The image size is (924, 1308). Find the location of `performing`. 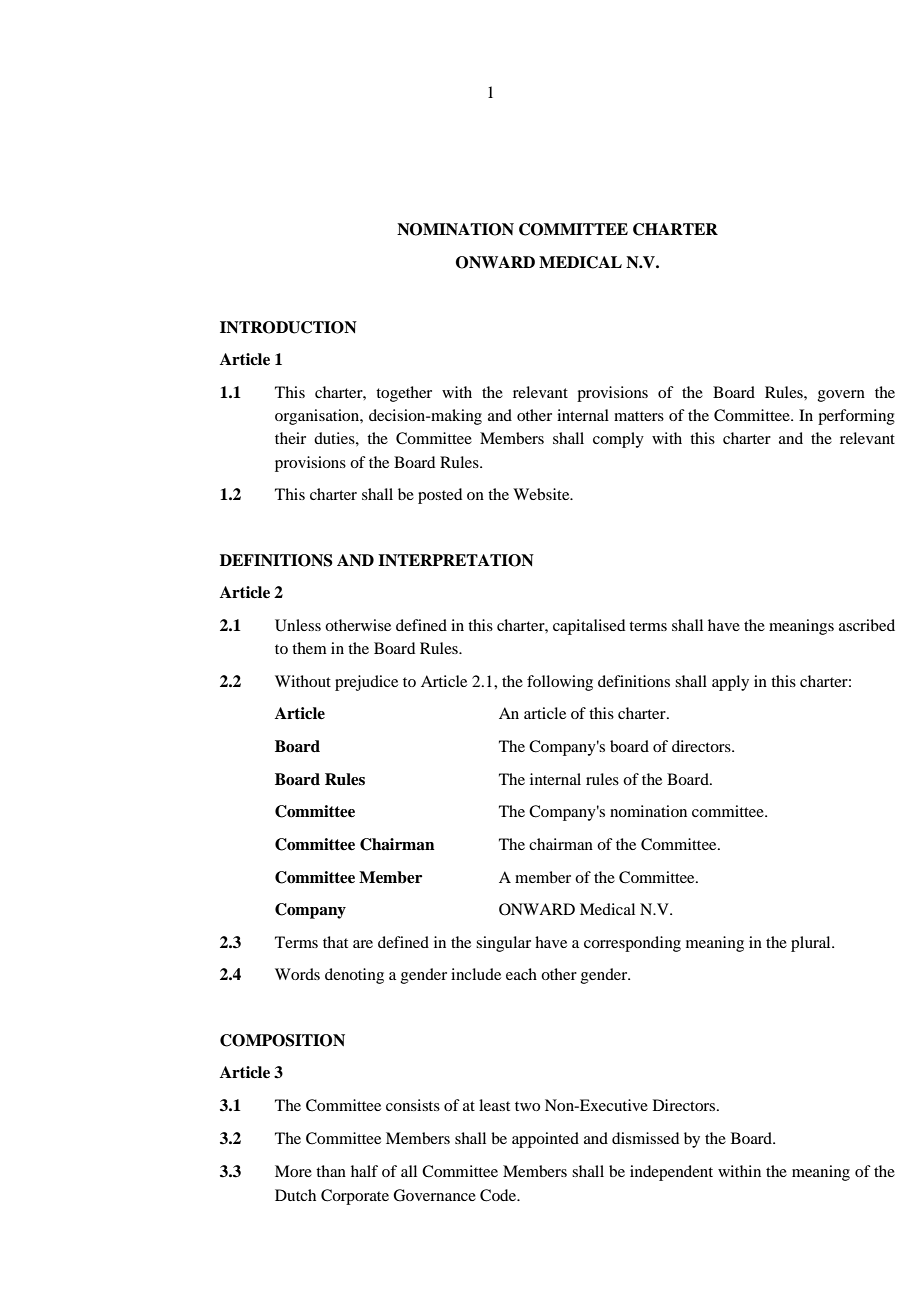

performing is located at coordinates (856, 417).
